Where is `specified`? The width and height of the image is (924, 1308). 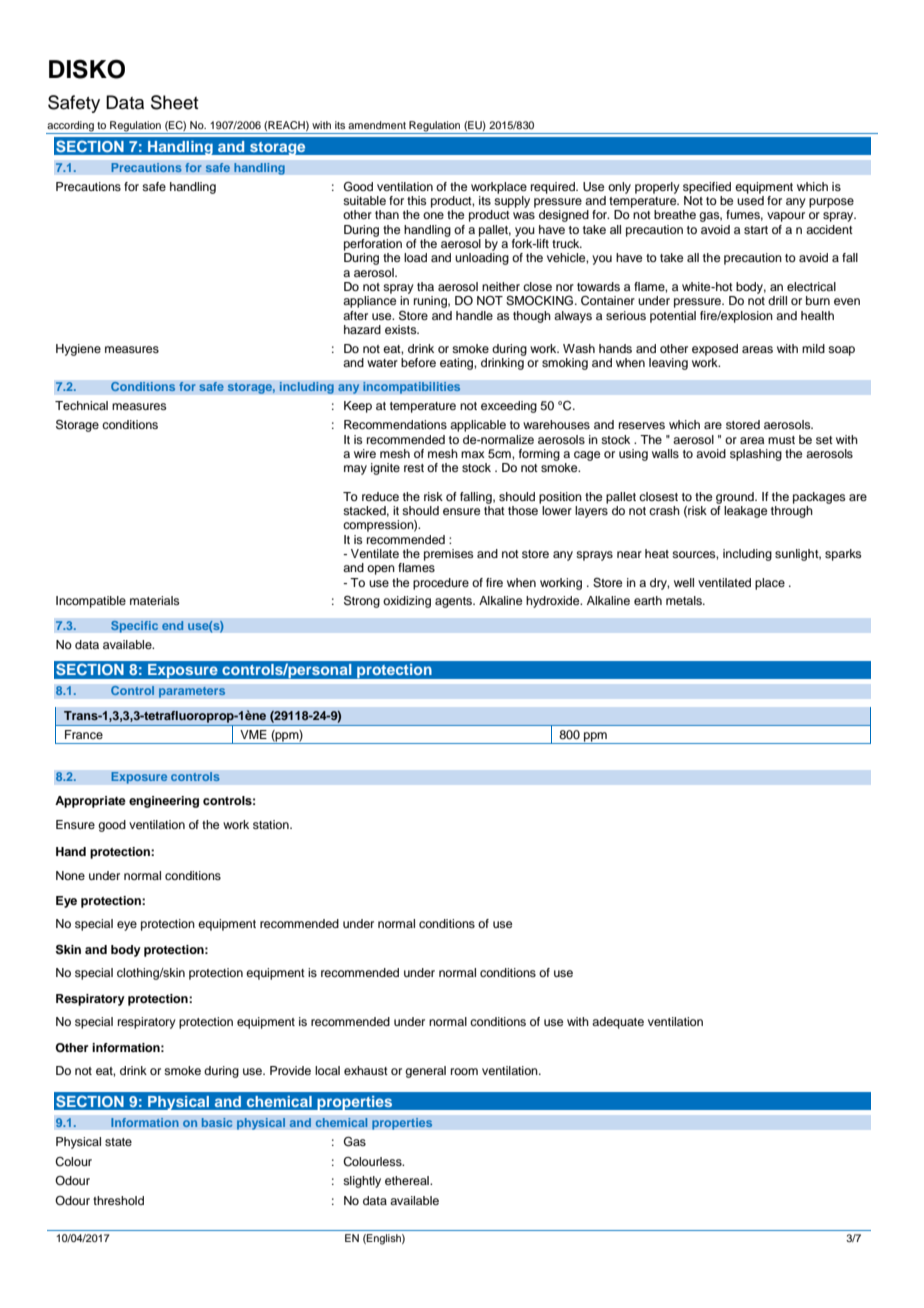
specified is located at coordinates (707, 188).
